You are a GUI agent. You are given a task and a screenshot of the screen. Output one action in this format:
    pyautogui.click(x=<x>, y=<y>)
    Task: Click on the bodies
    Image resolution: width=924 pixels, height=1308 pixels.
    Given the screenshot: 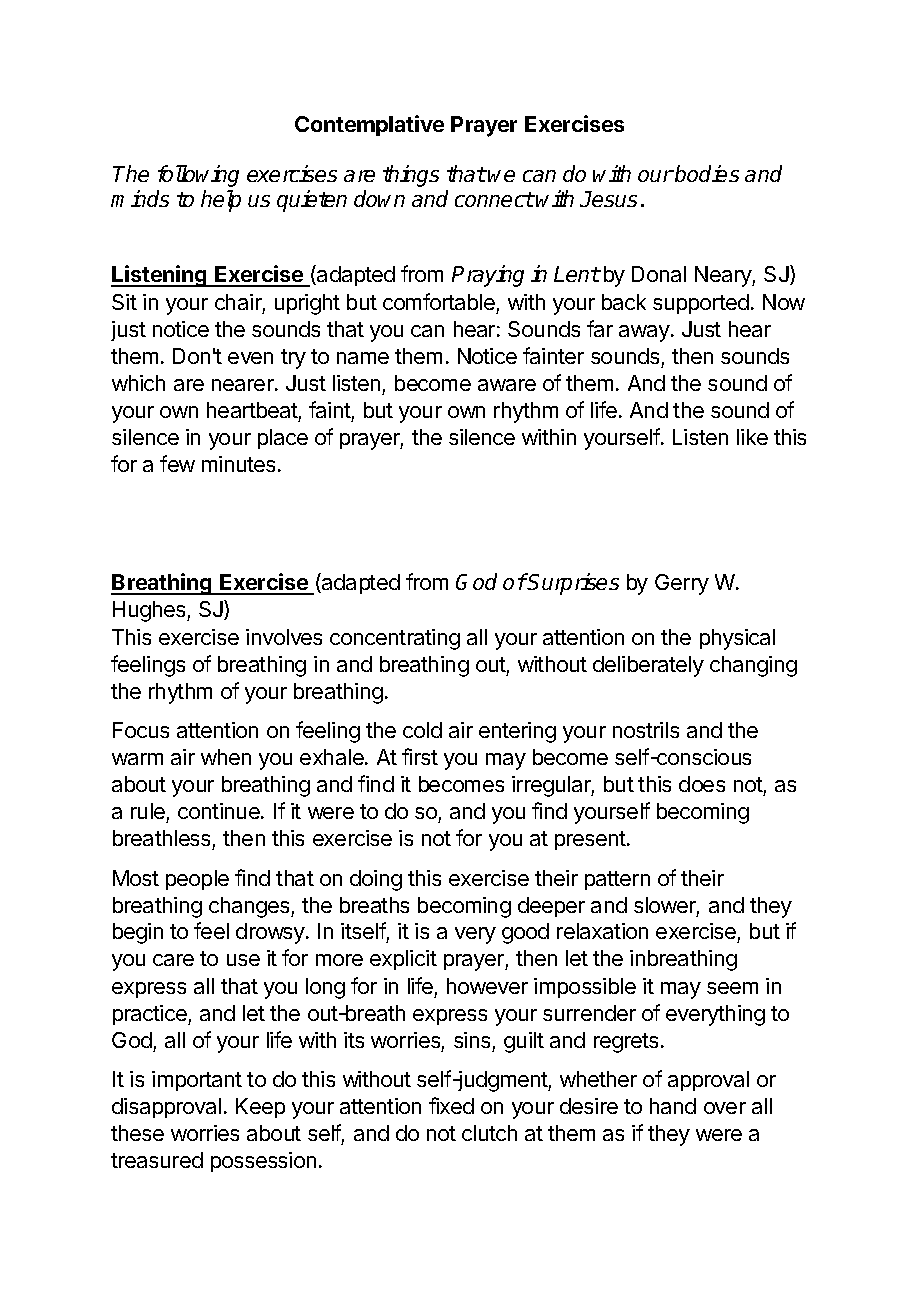 What is the action you would take?
    pyautogui.click(x=707, y=173)
